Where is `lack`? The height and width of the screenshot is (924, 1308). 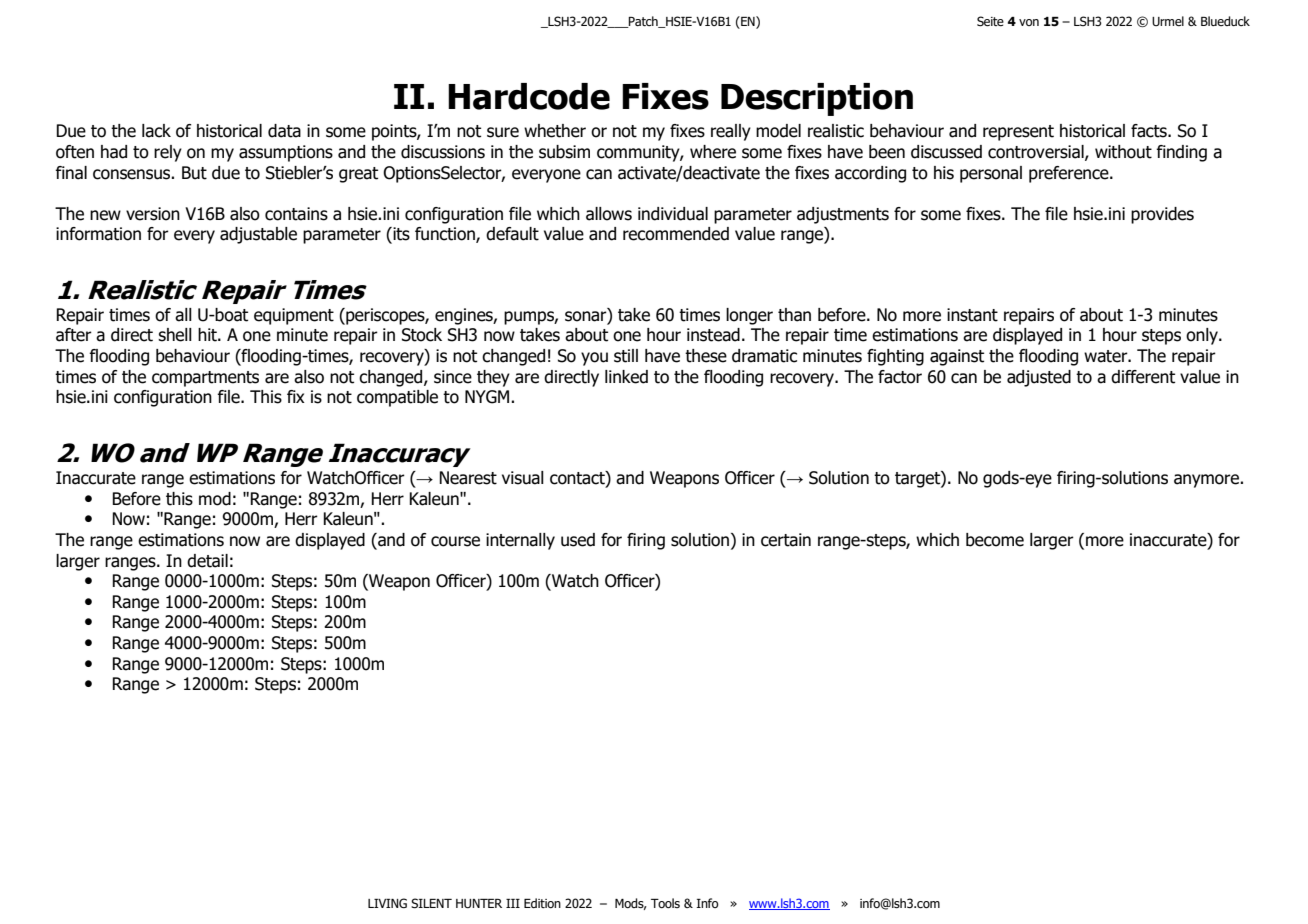 lack is located at coordinates (156, 131).
